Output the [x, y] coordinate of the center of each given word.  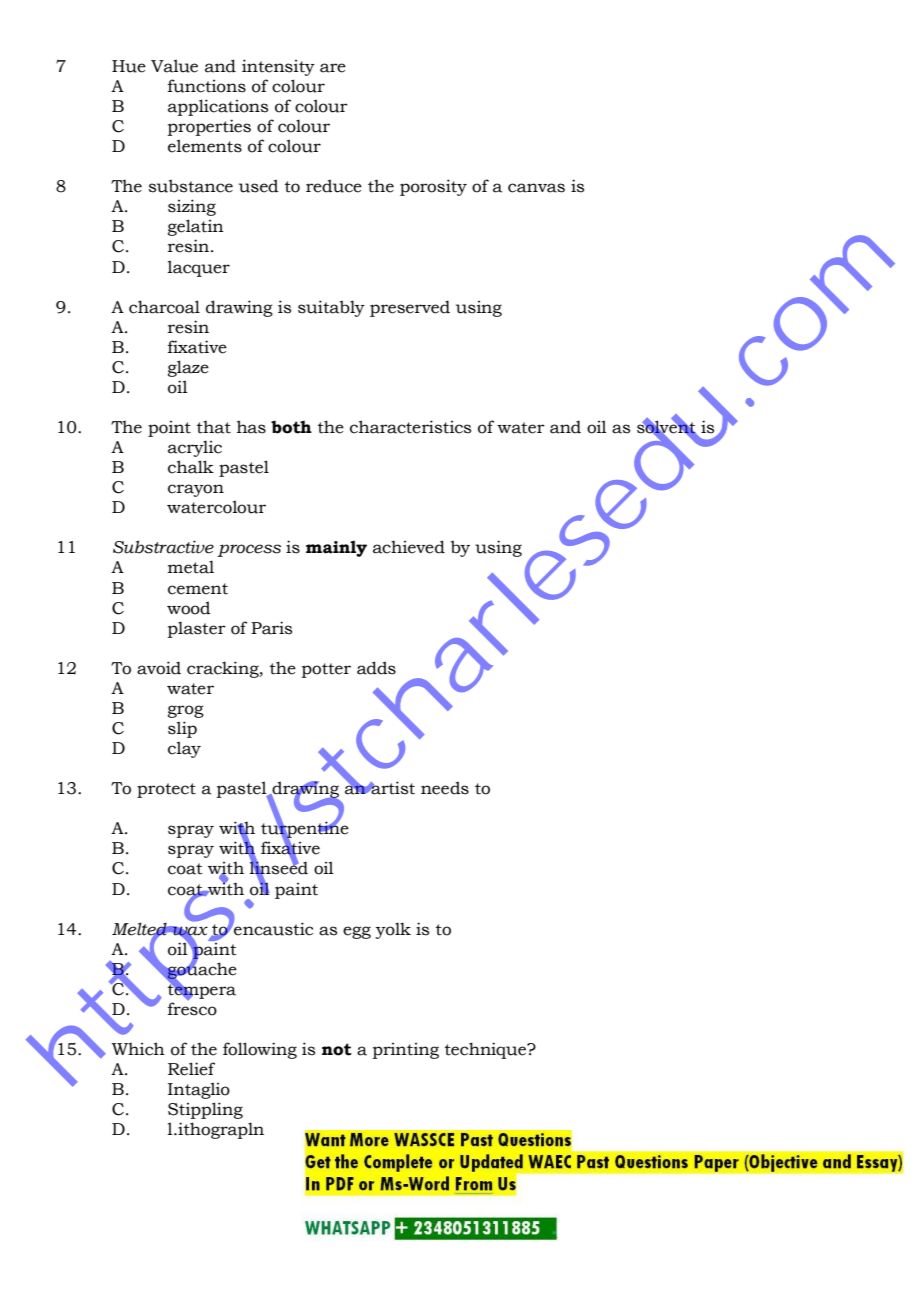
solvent [667, 427]
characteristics [410, 427]
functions [207, 86]
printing [406, 1051]
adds [376, 668]
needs [445, 788]
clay [184, 749]
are [333, 68]
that [214, 427]
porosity [433, 187]
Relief [191, 1069]
